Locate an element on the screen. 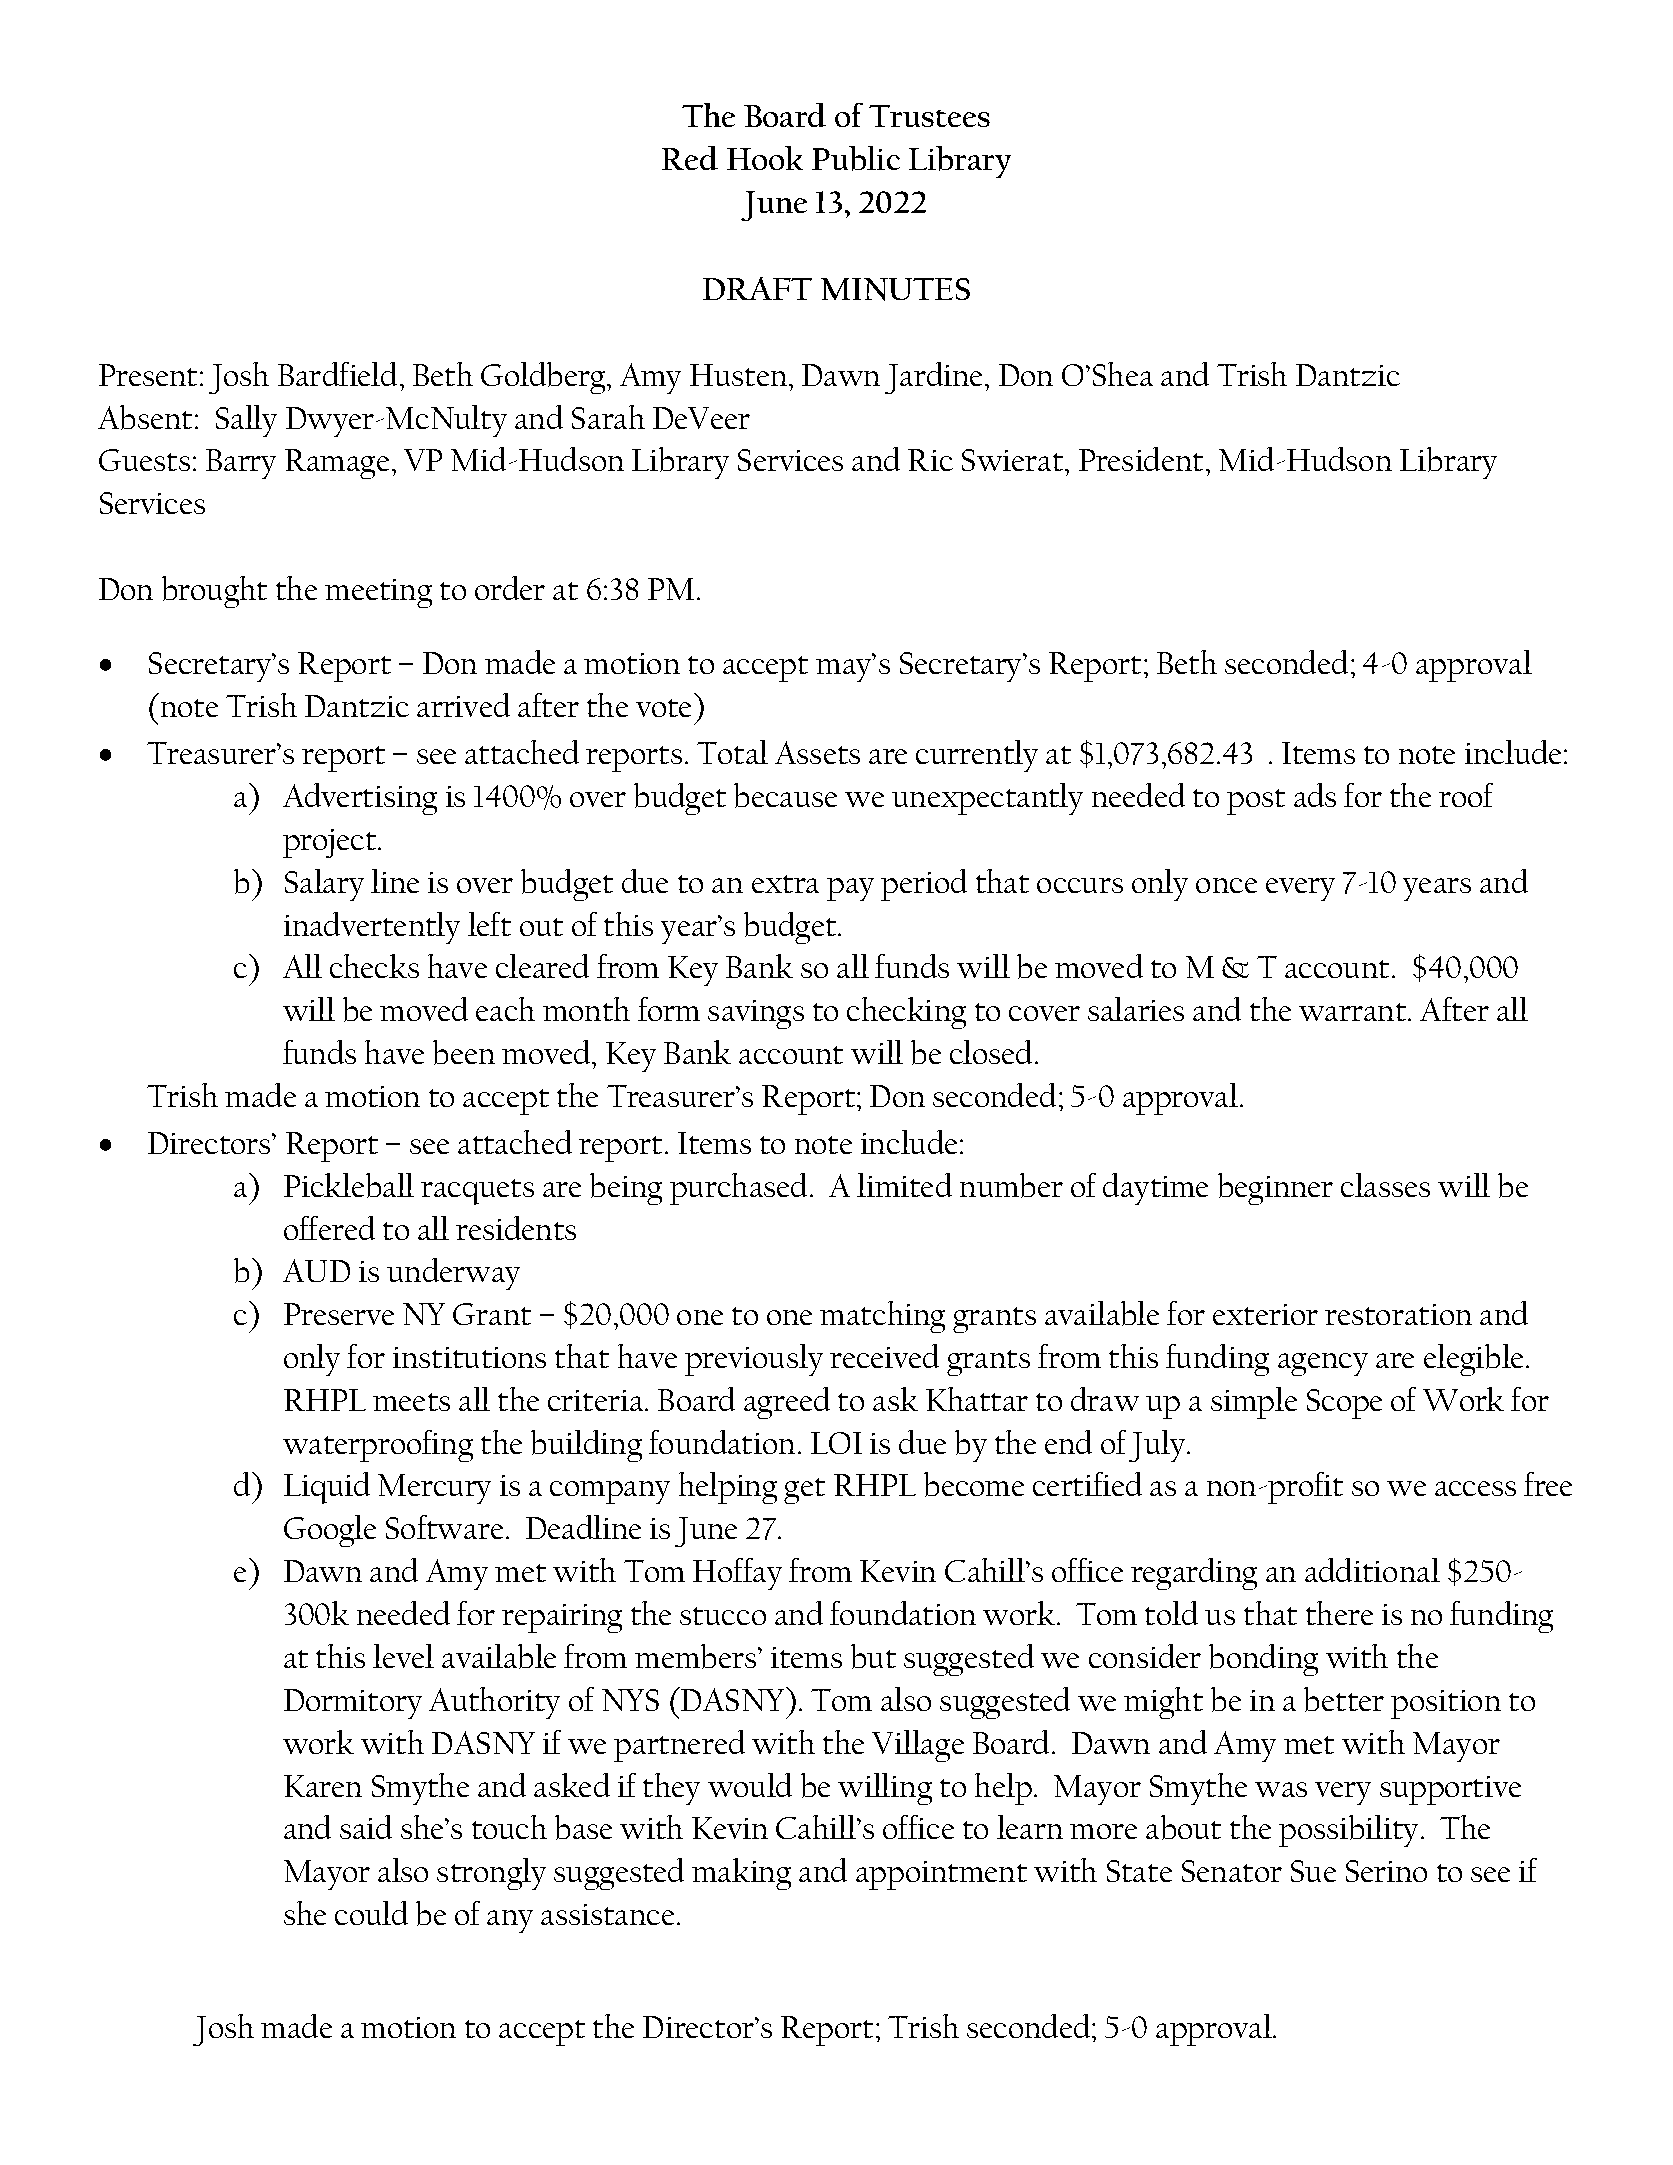  project is located at coordinates (331, 843).
